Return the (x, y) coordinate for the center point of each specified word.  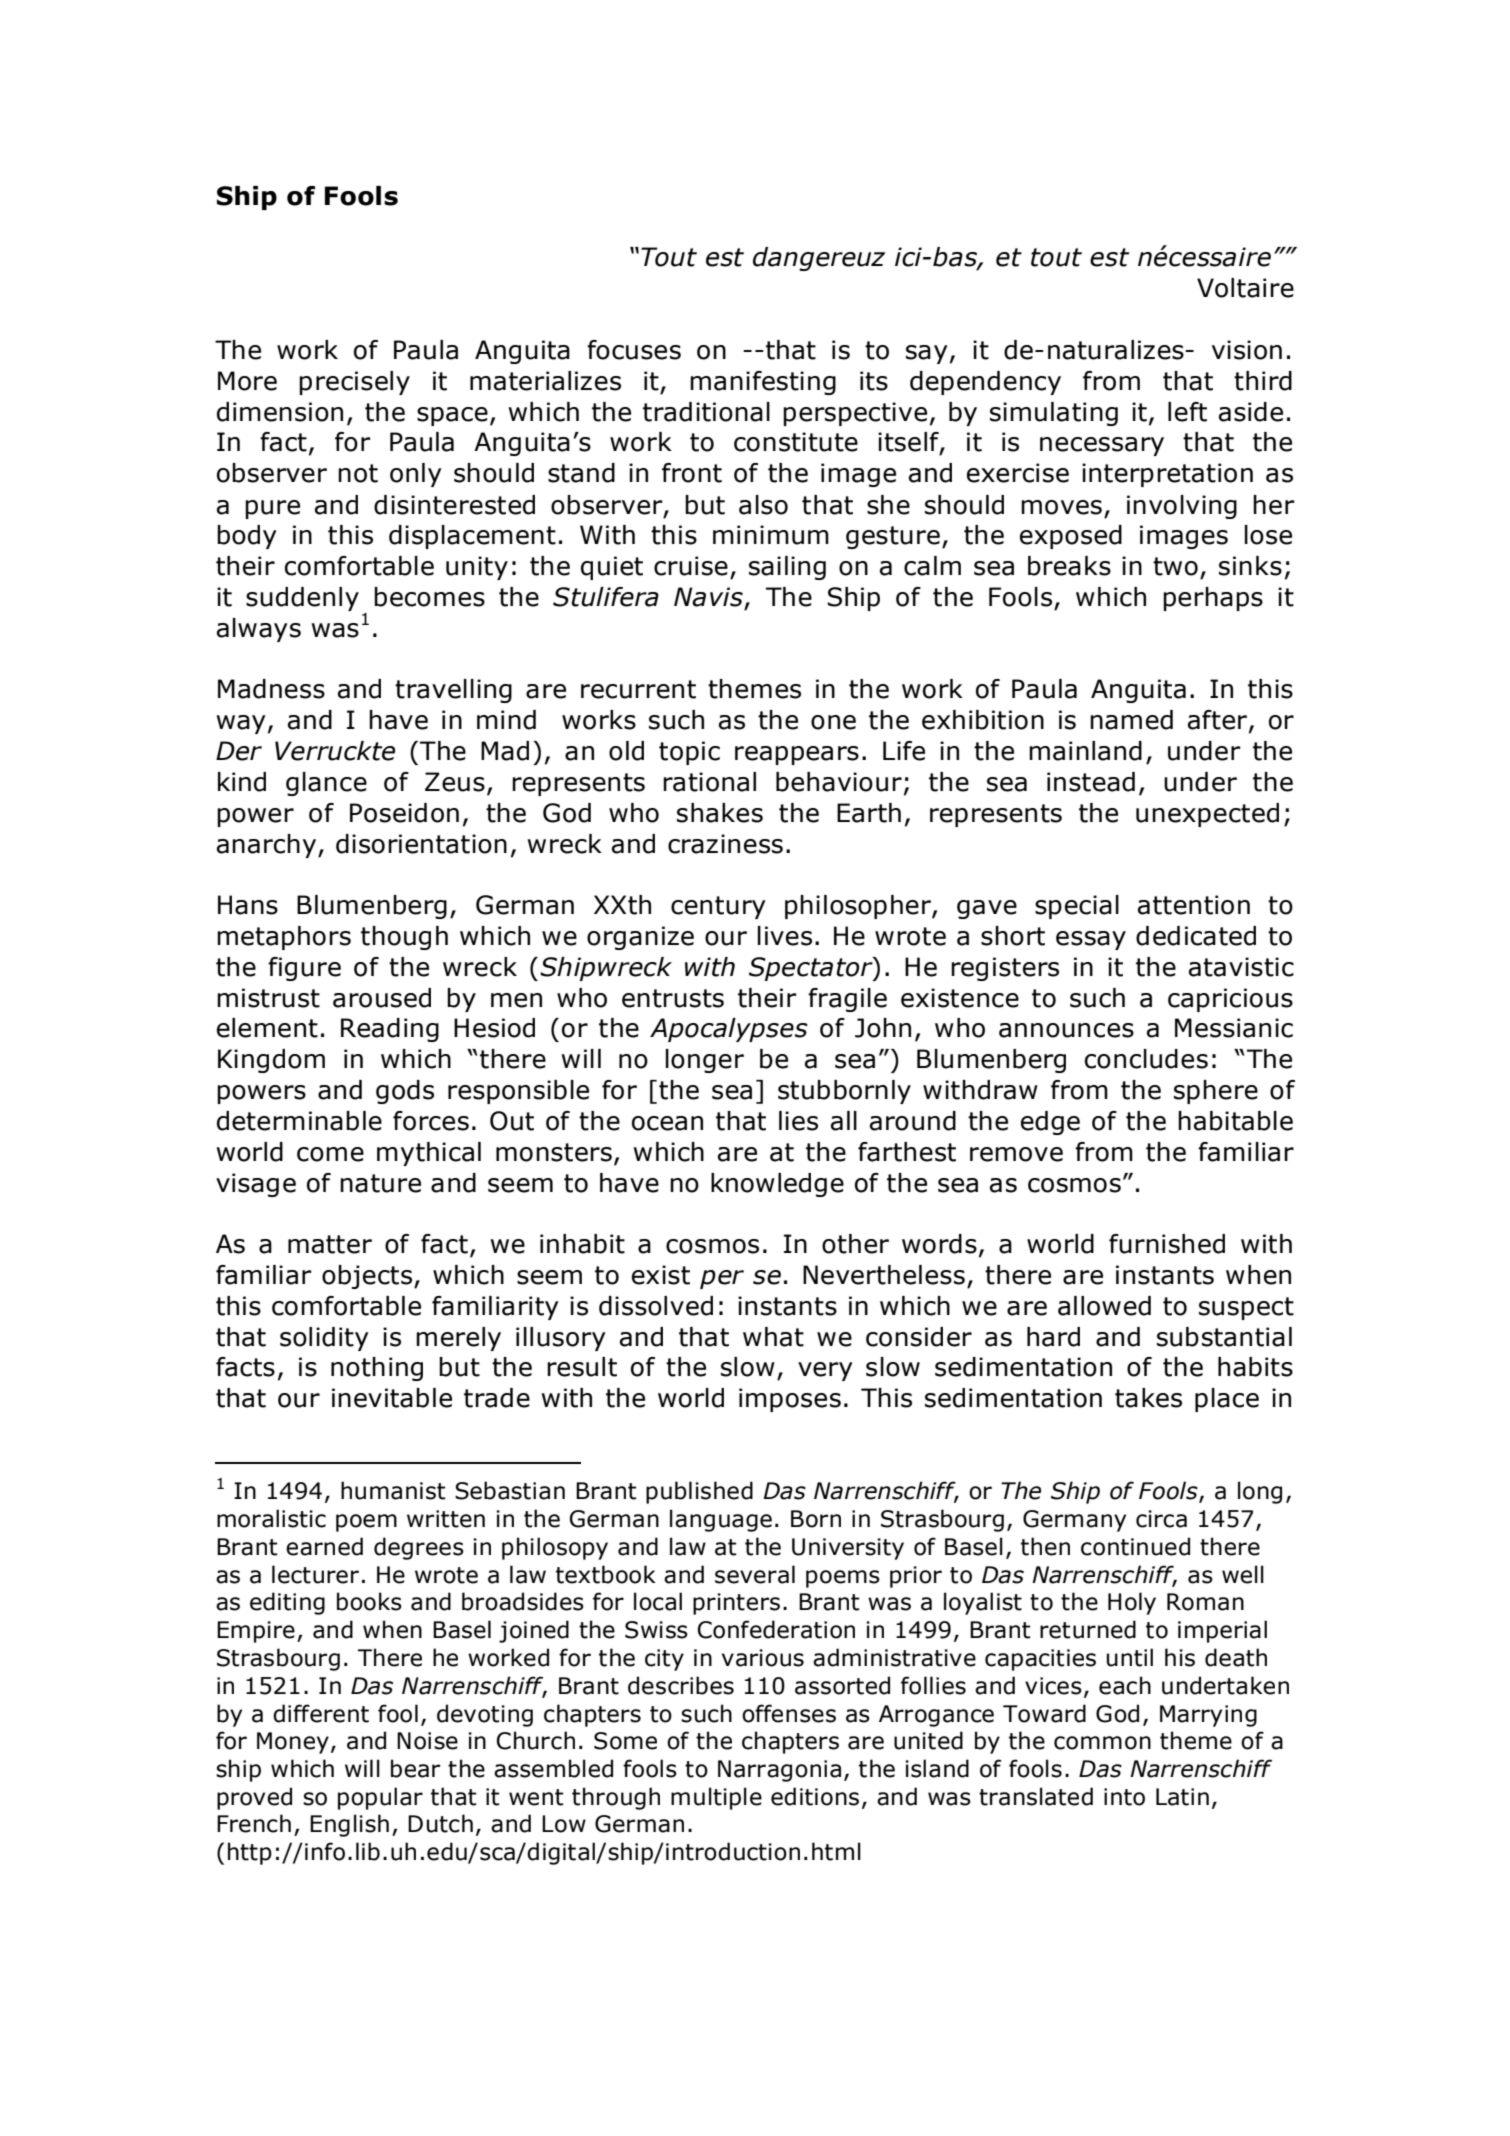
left (1187, 412)
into (1124, 1797)
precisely (354, 383)
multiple (716, 1798)
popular (380, 1798)
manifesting (763, 383)
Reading (390, 1030)
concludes (1146, 1059)
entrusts (673, 998)
